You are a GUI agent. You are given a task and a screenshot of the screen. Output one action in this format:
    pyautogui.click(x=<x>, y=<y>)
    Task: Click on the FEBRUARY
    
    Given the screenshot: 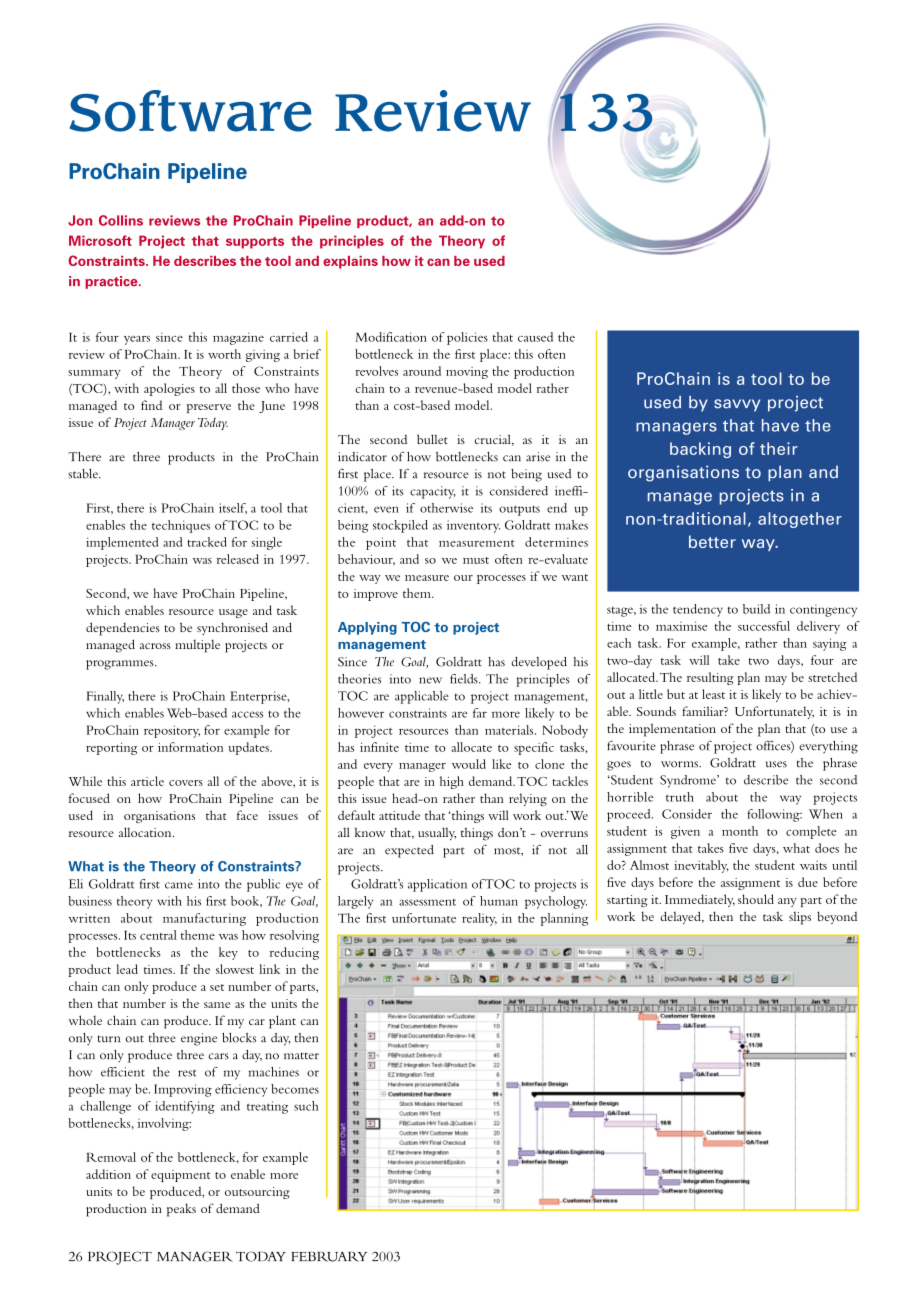 What is the action you would take?
    pyautogui.click(x=329, y=1256)
